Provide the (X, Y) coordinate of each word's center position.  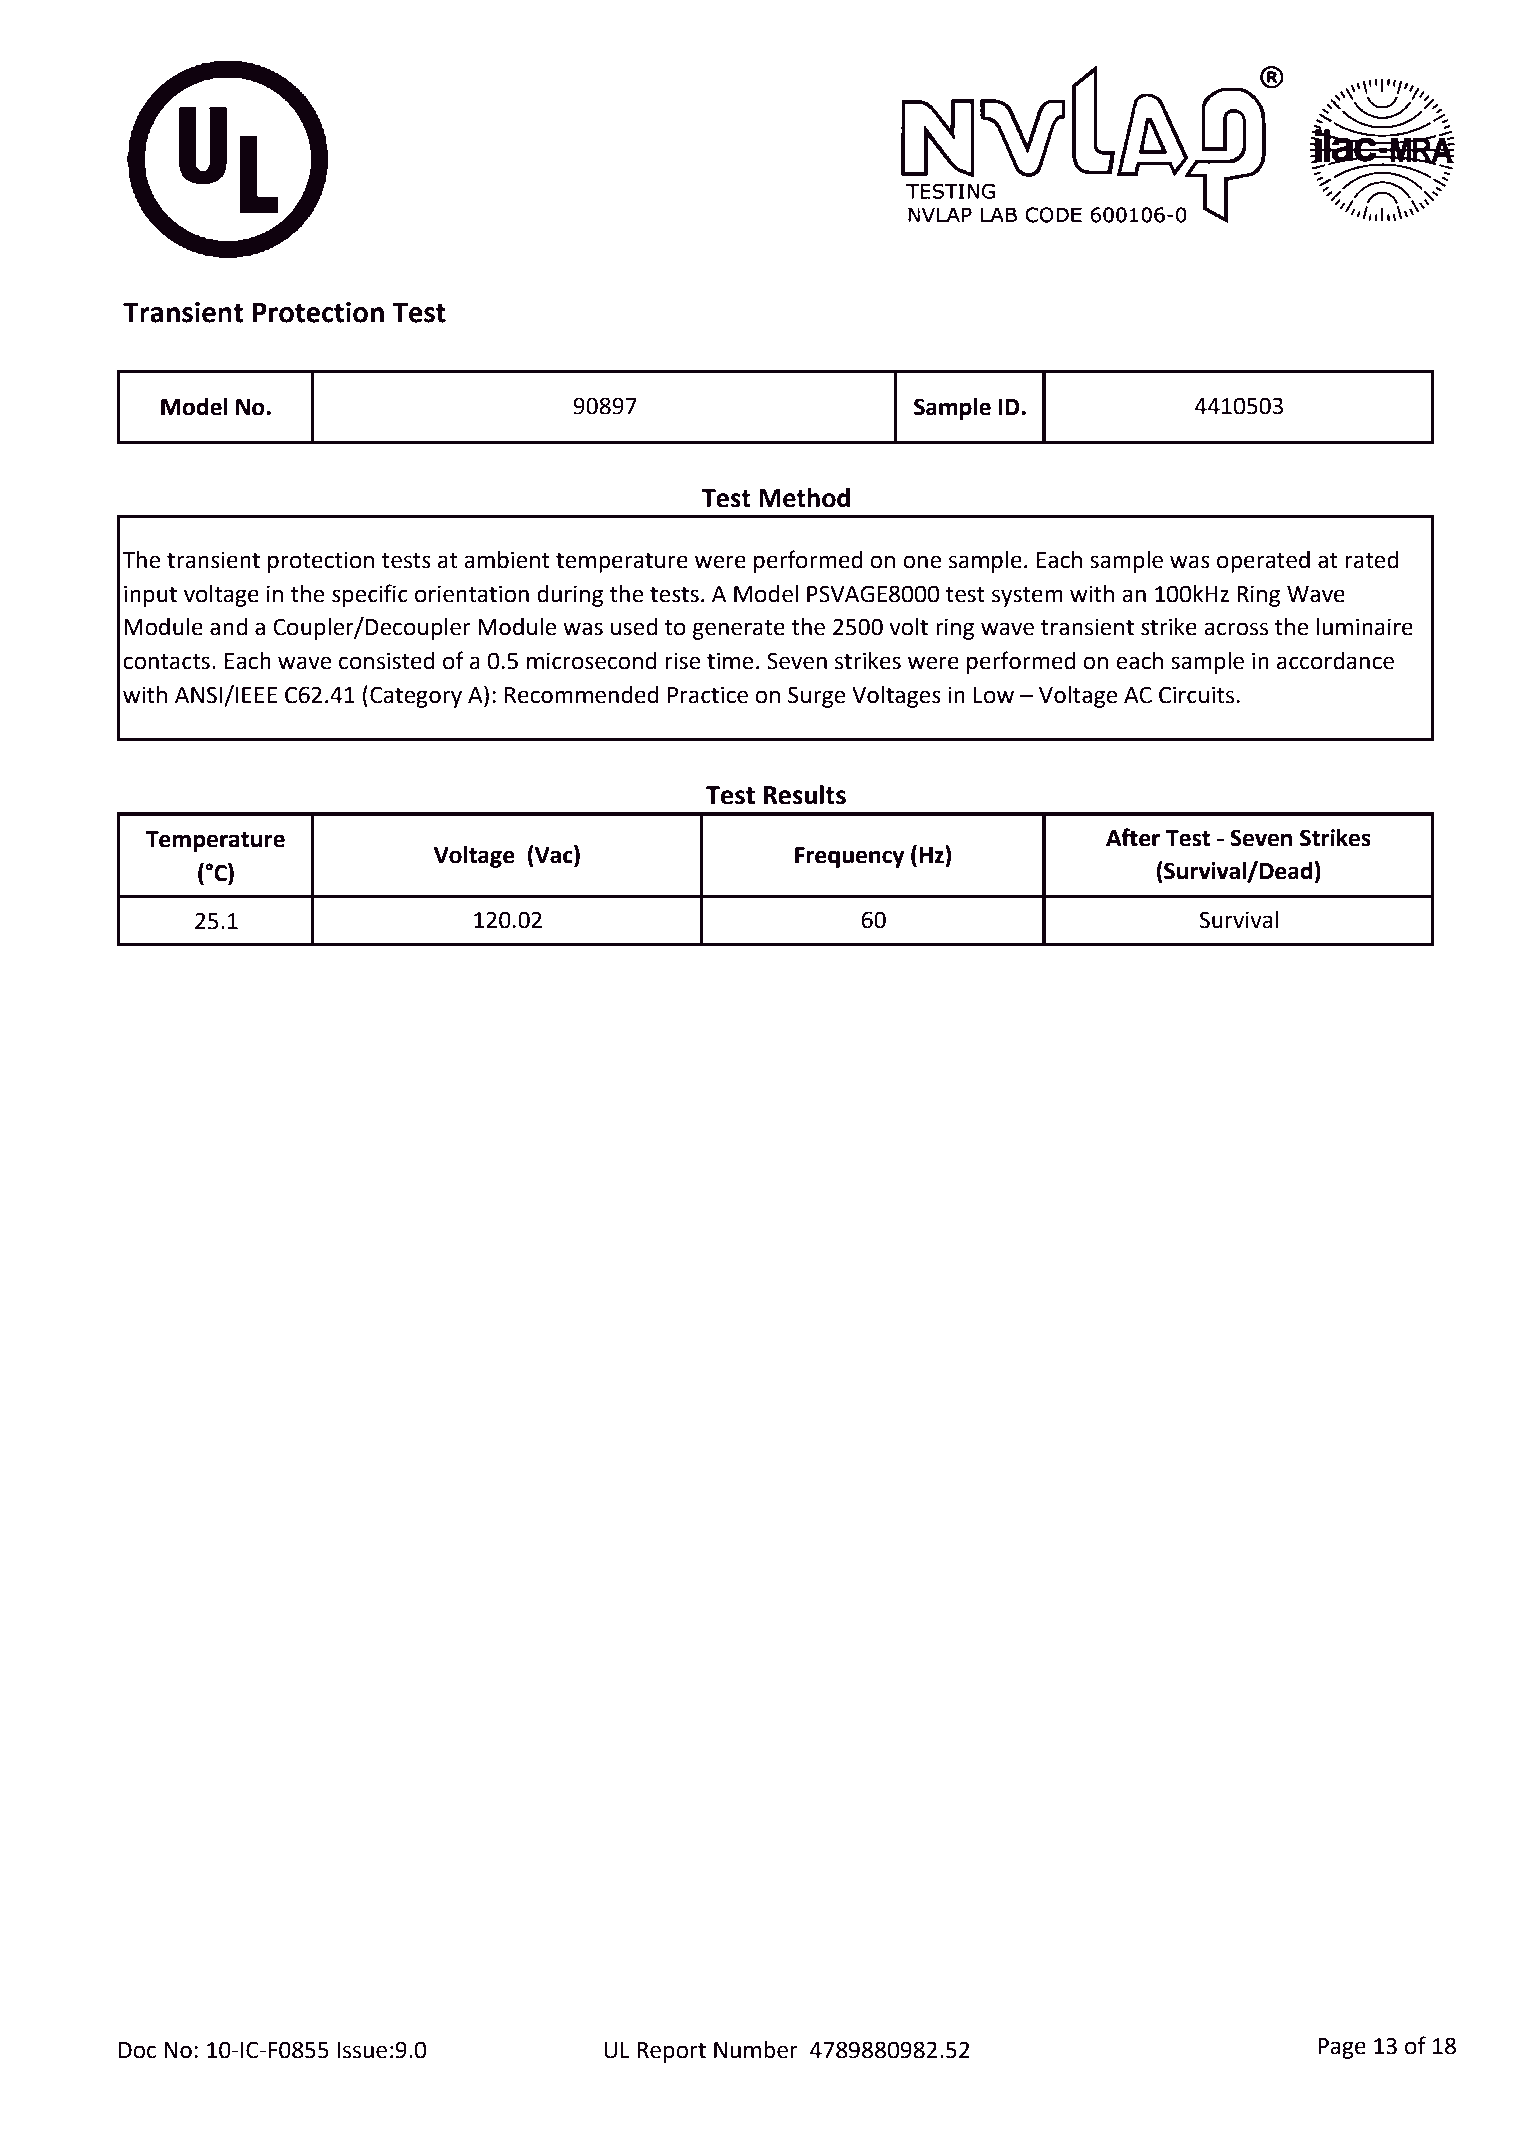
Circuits (1198, 695)
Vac (554, 855)
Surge (817, 697)
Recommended (582, 695)
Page (1342, 2048)
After (1133, 837)
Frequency (849, 857)
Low (994, 695)
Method (804, 498)
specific (370, 595)
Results (805, 795)
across (1236, 629)
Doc (137, 2050)
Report (671, 2052)
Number (756, 2050)
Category (416, 697)
